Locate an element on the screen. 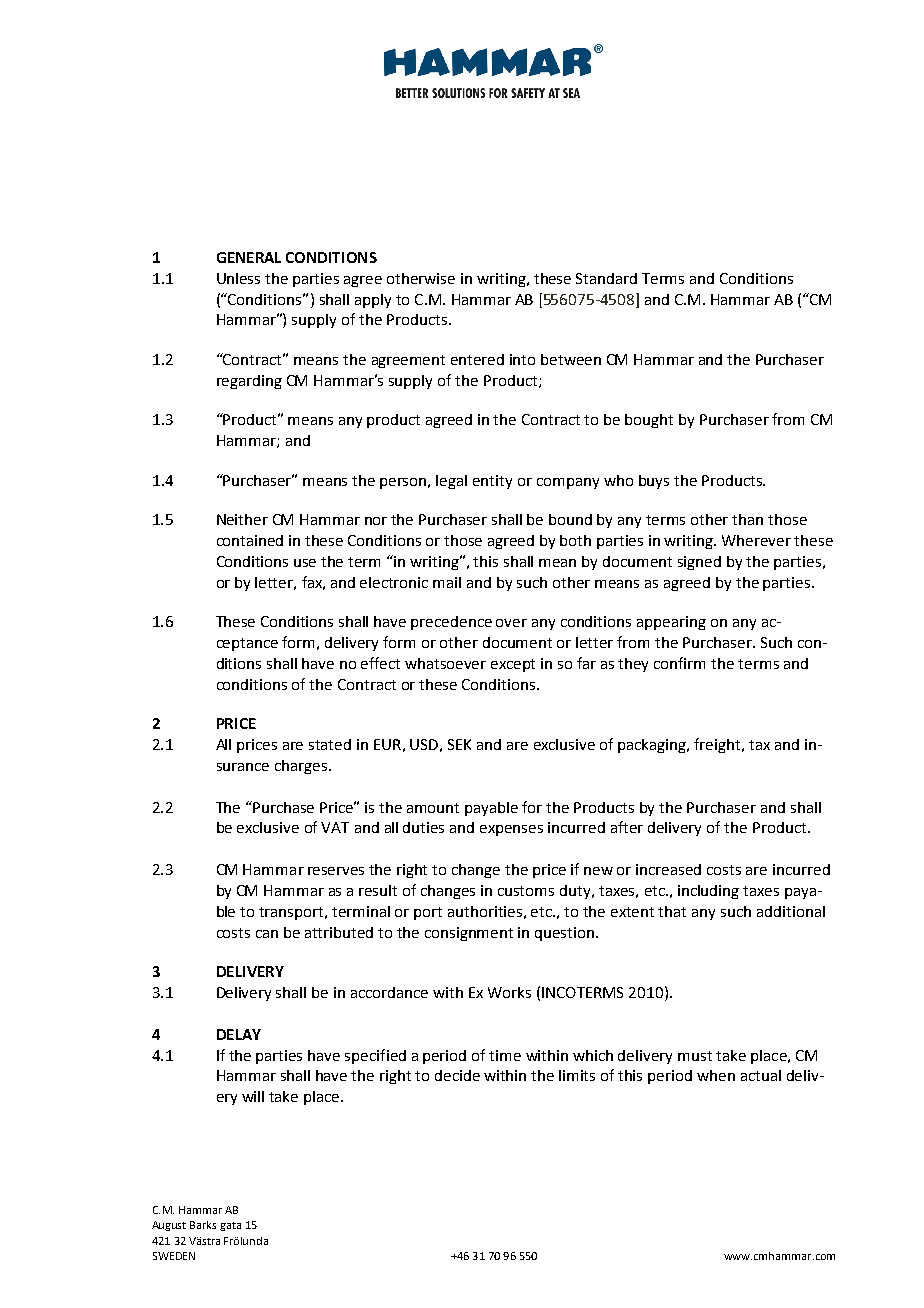 The width and height of the screenshot is (924, 1308). Unless is located at coordinates (238, 278).
